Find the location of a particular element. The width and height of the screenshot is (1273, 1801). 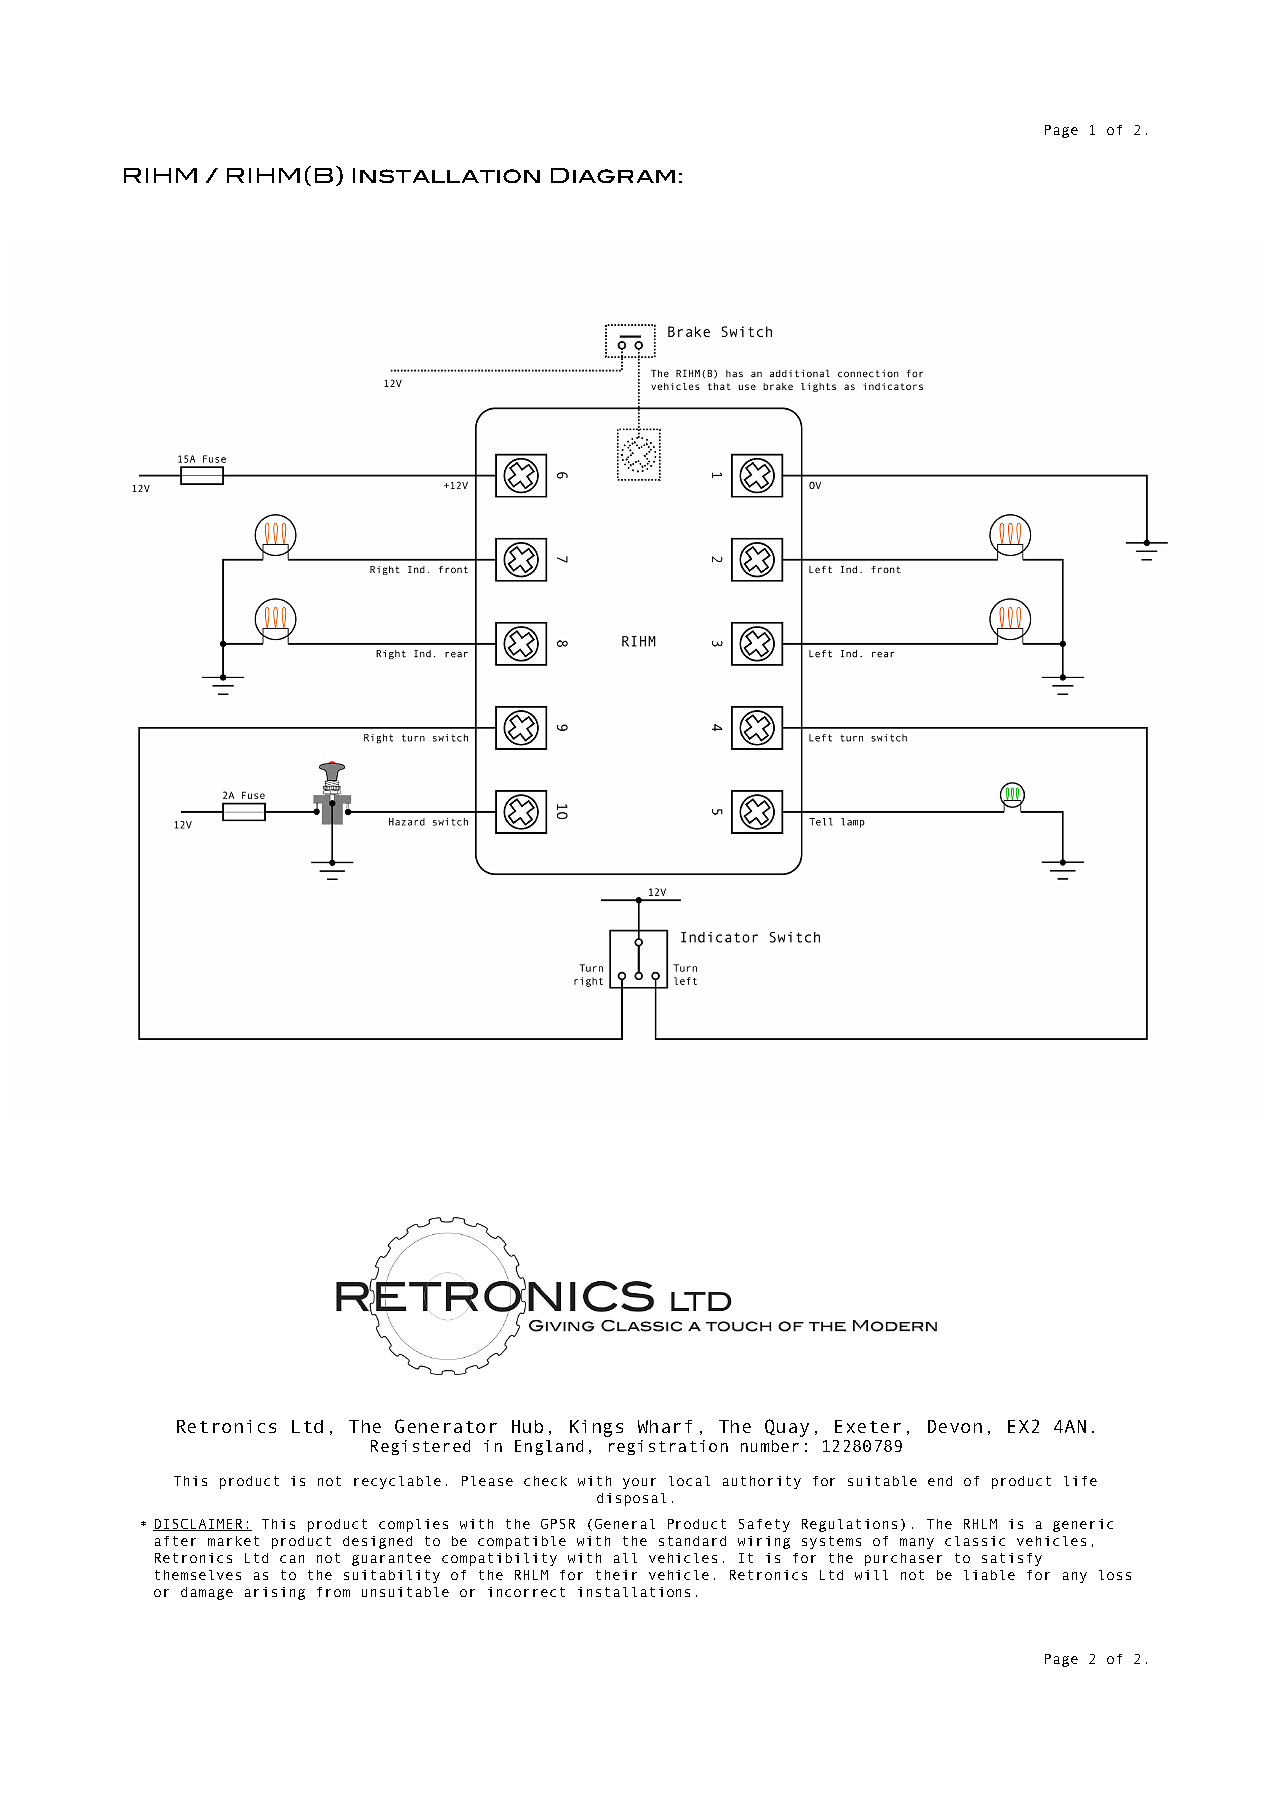

can is located at coordinates (292, 1559).
